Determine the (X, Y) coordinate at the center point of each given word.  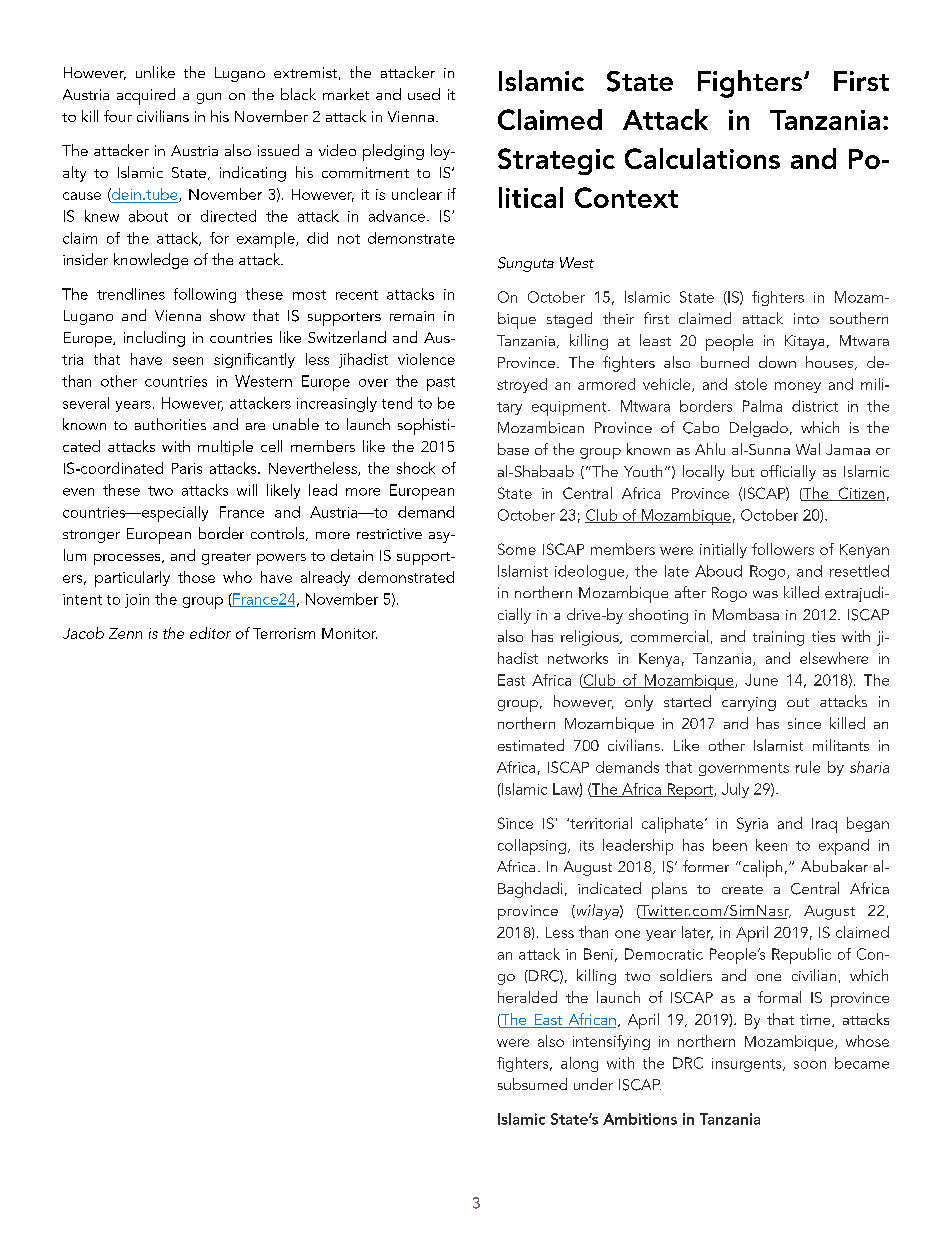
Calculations (702, 158)
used (424, 94)
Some (517, 549)
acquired (146, 96)
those (196, 577)
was (765, 594)
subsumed (532, 1084)
